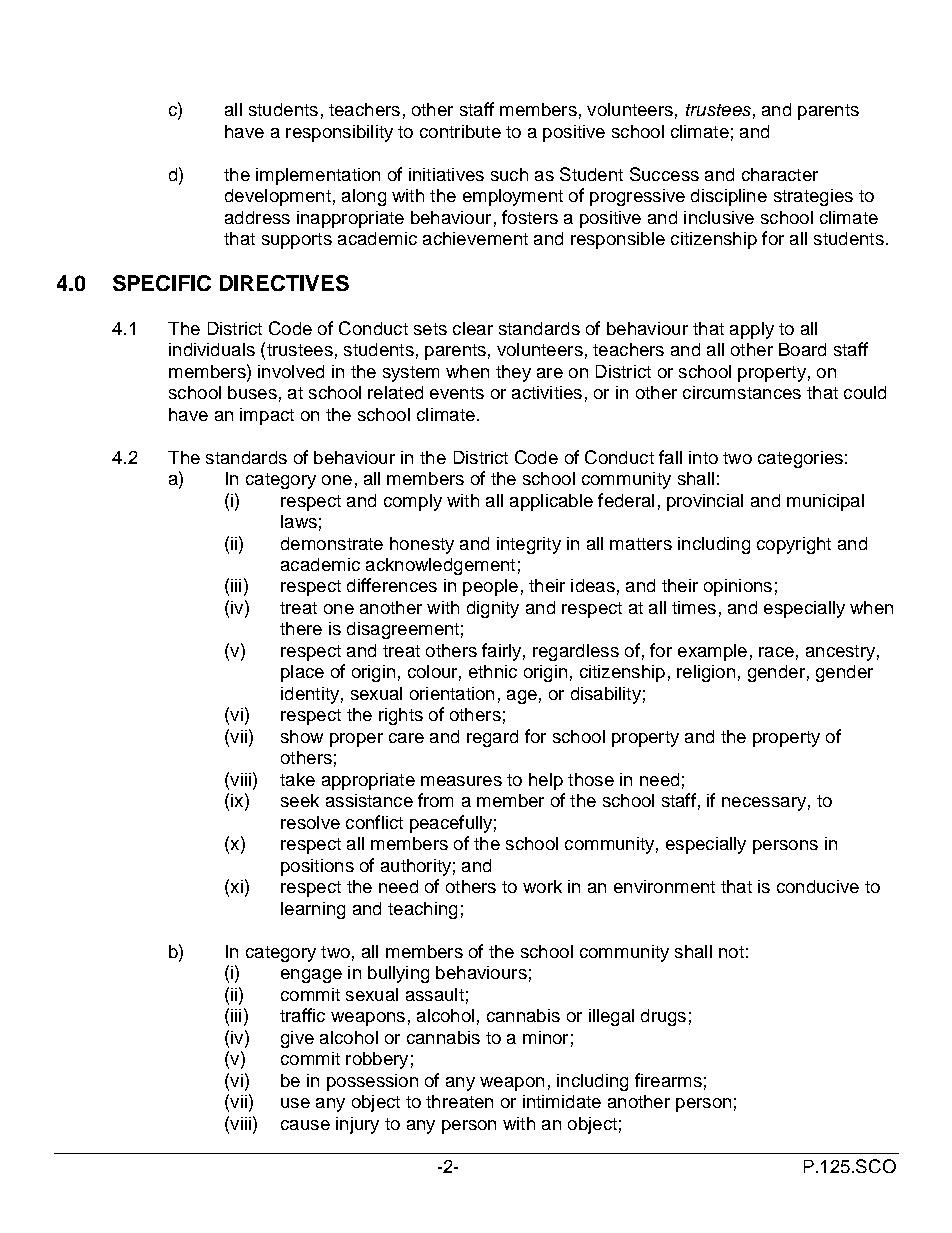 This screenshot has height=1233, width=952. What do you see at coordinates (780, 174) in the screenshot?
I see `character` at bounding box center [780, 174].
